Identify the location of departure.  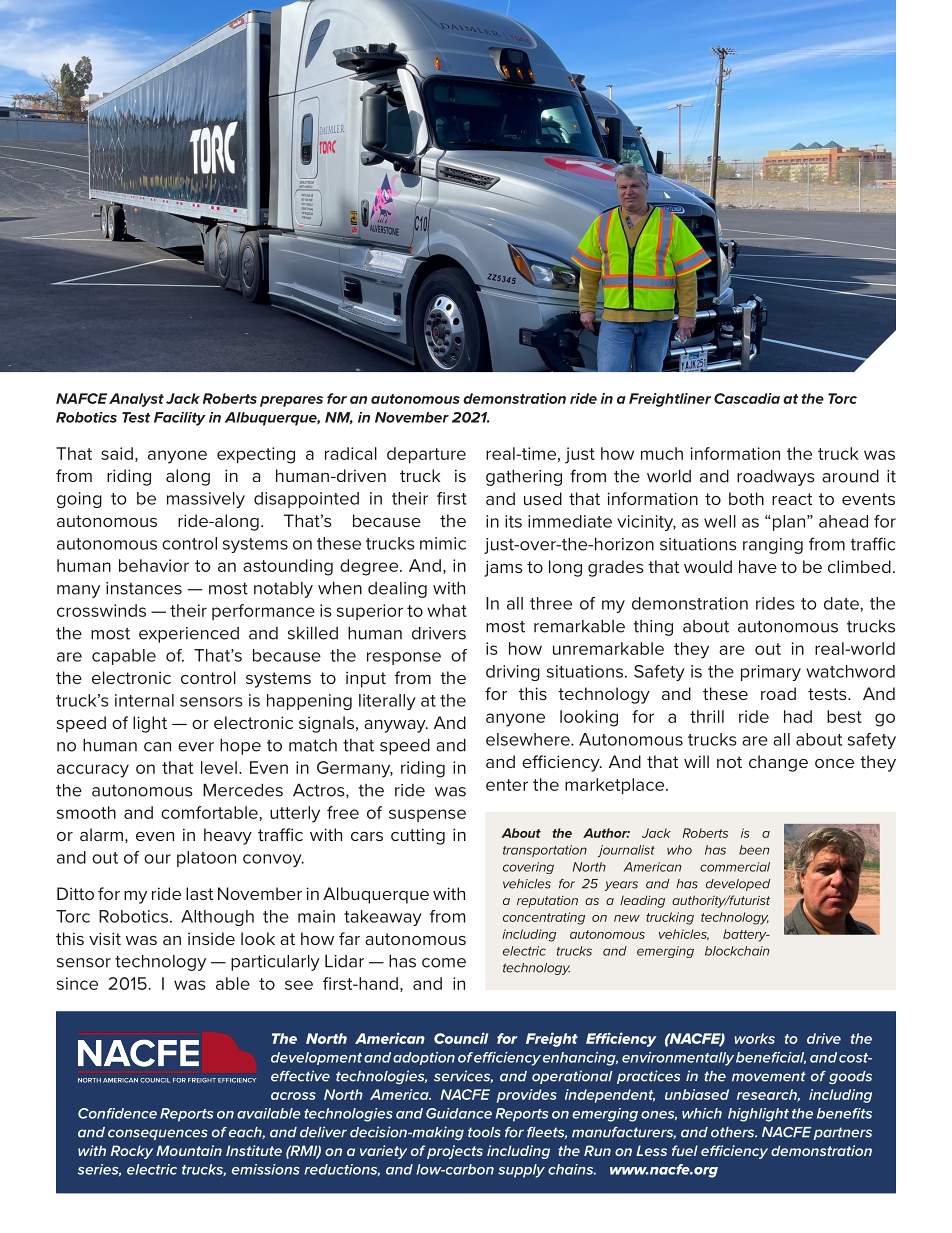
(426, 455).
